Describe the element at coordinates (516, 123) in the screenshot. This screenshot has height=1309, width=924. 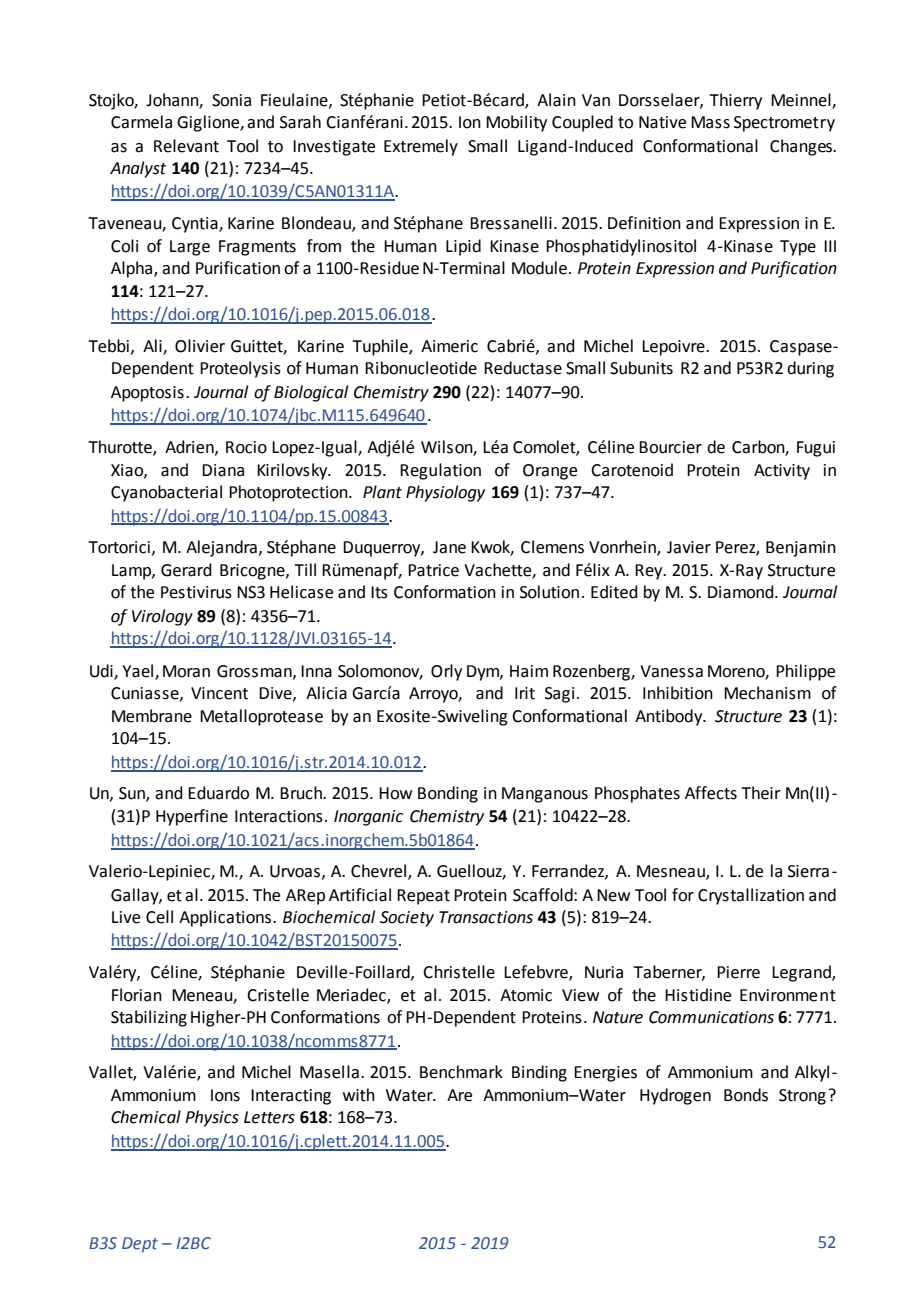
I see `Mobility` at that location.
